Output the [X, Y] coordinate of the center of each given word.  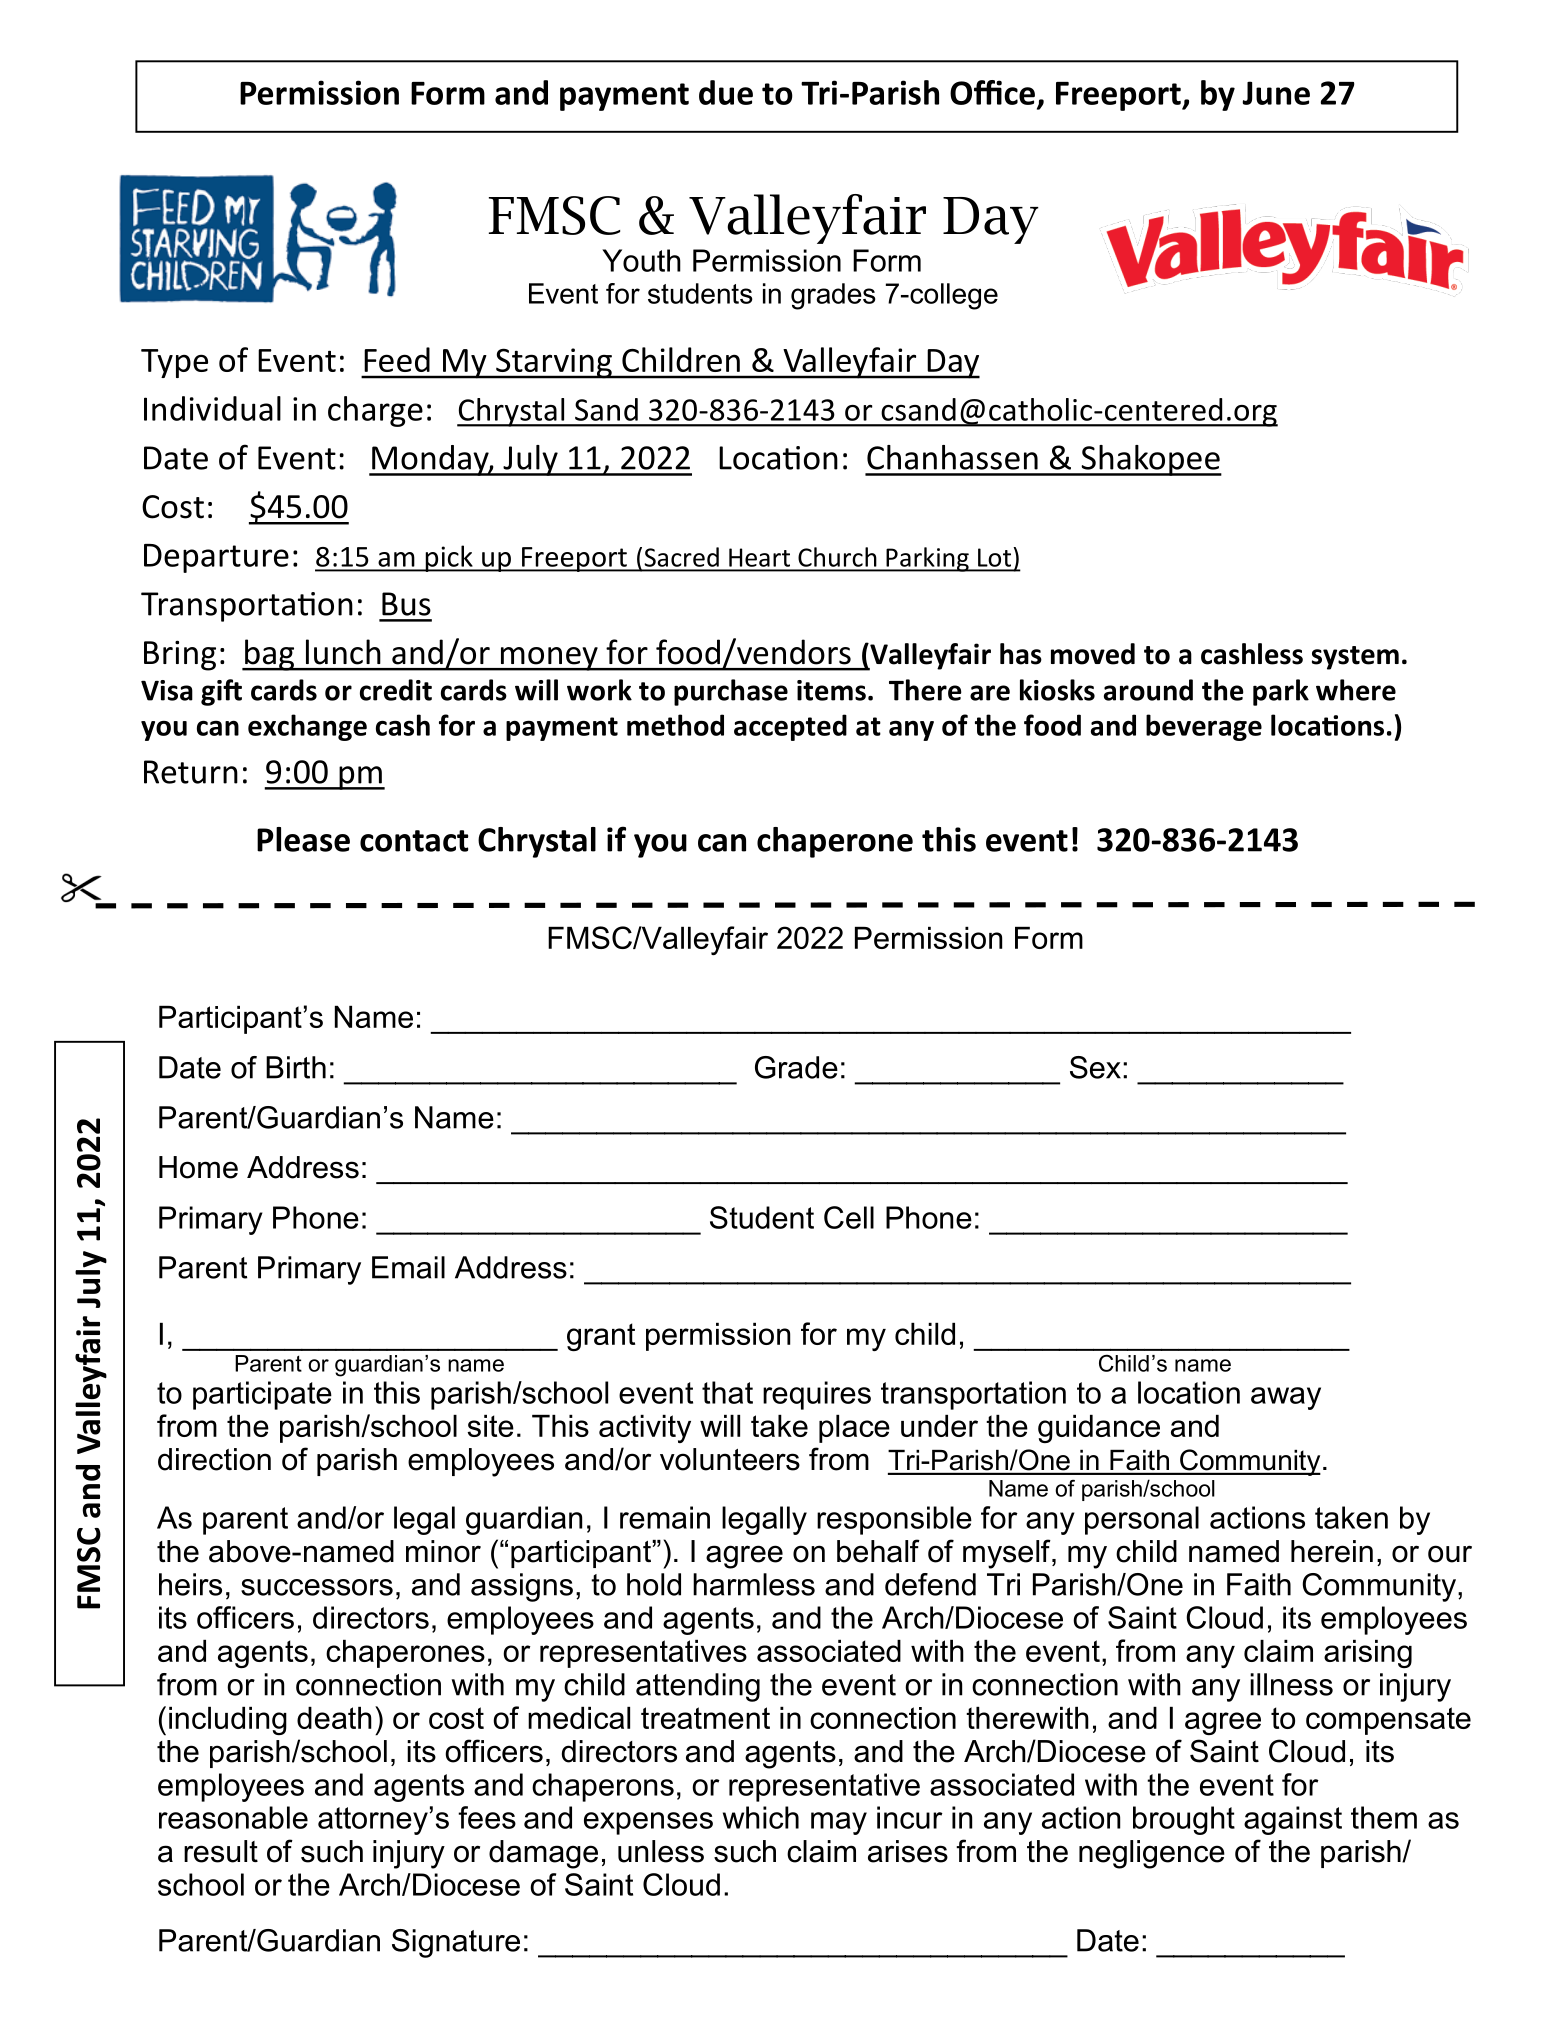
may [839, 1823]
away [1286, 1398]
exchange [307, 727]
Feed [397, 359]
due [726, 92]
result [221, 1851]
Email [408, 1267]
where [1356, 690]
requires [817, 1395]
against [1293, 1820]
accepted [790, 727]
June [1276, 93]
